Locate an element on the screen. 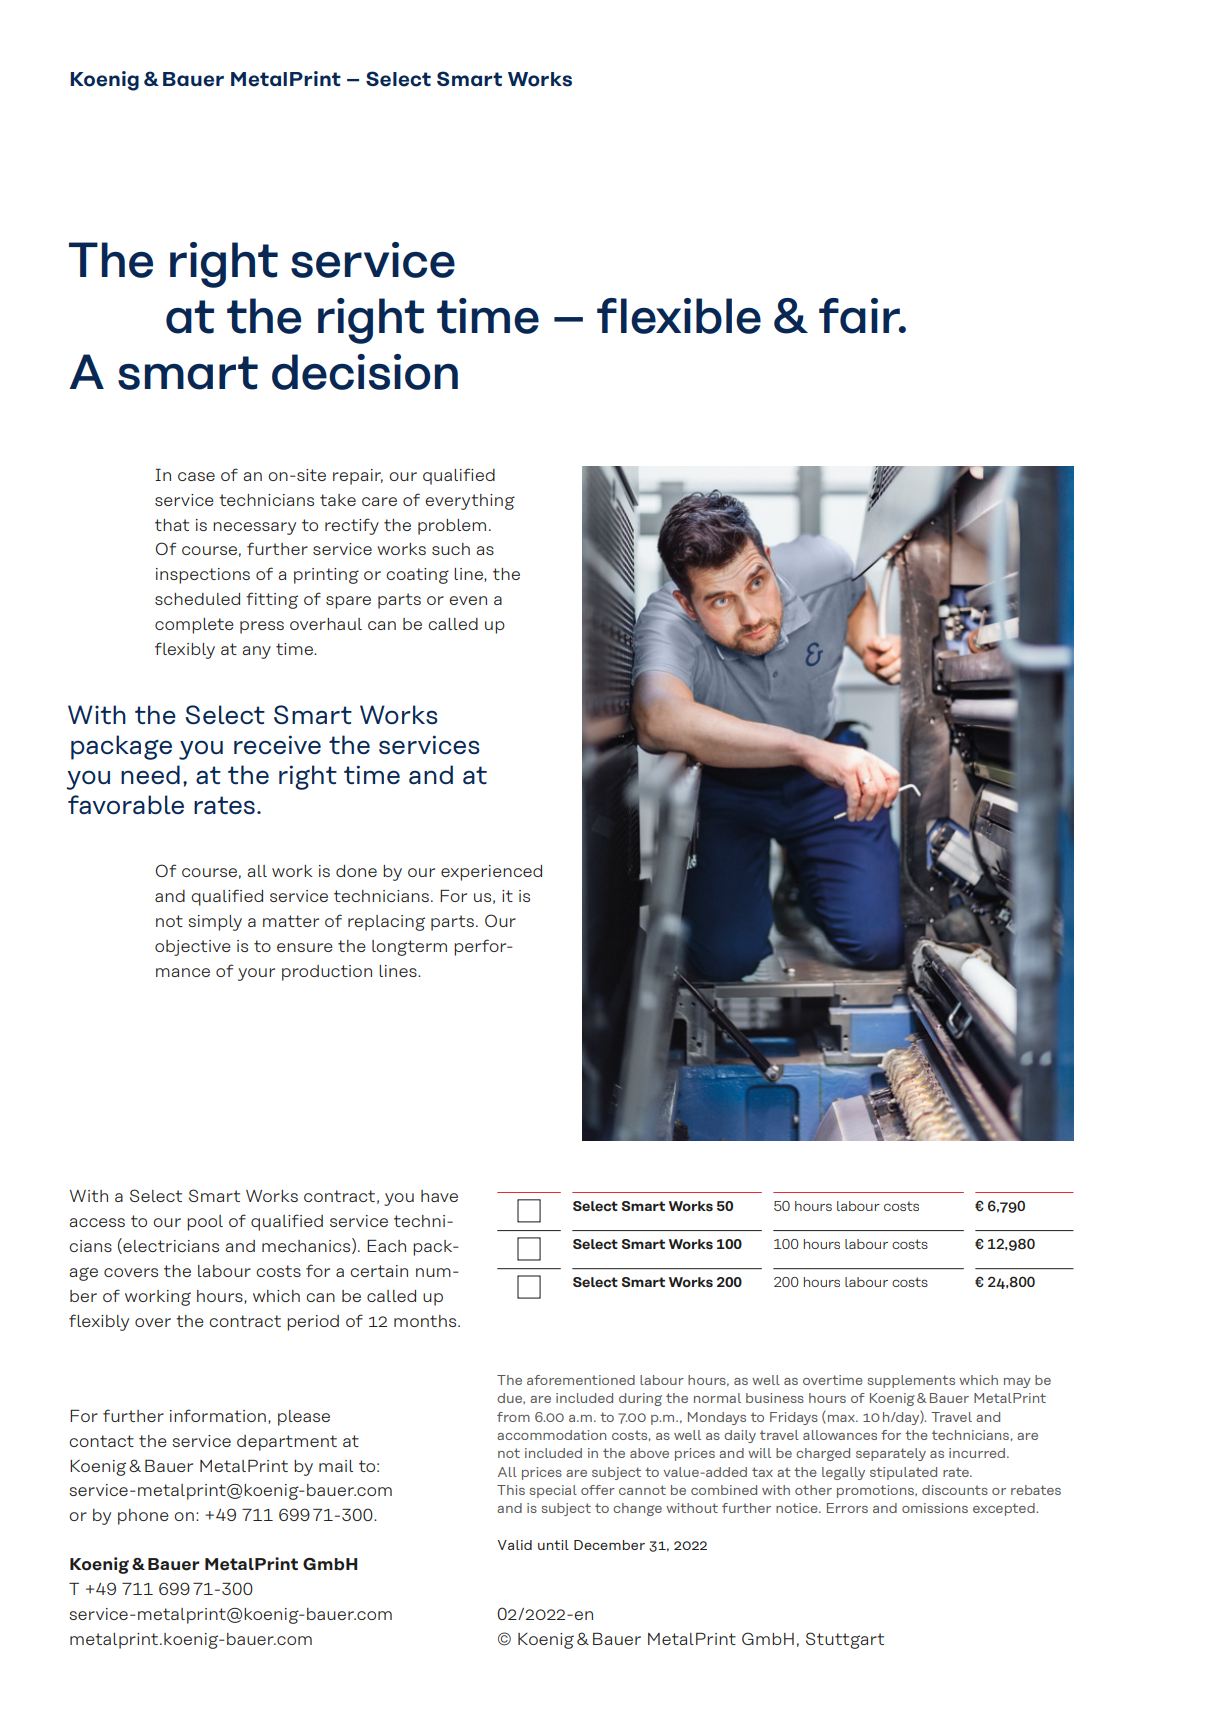 This screenshot has width=1212, height=1714. flexible is located at coordinates (679, 316).
